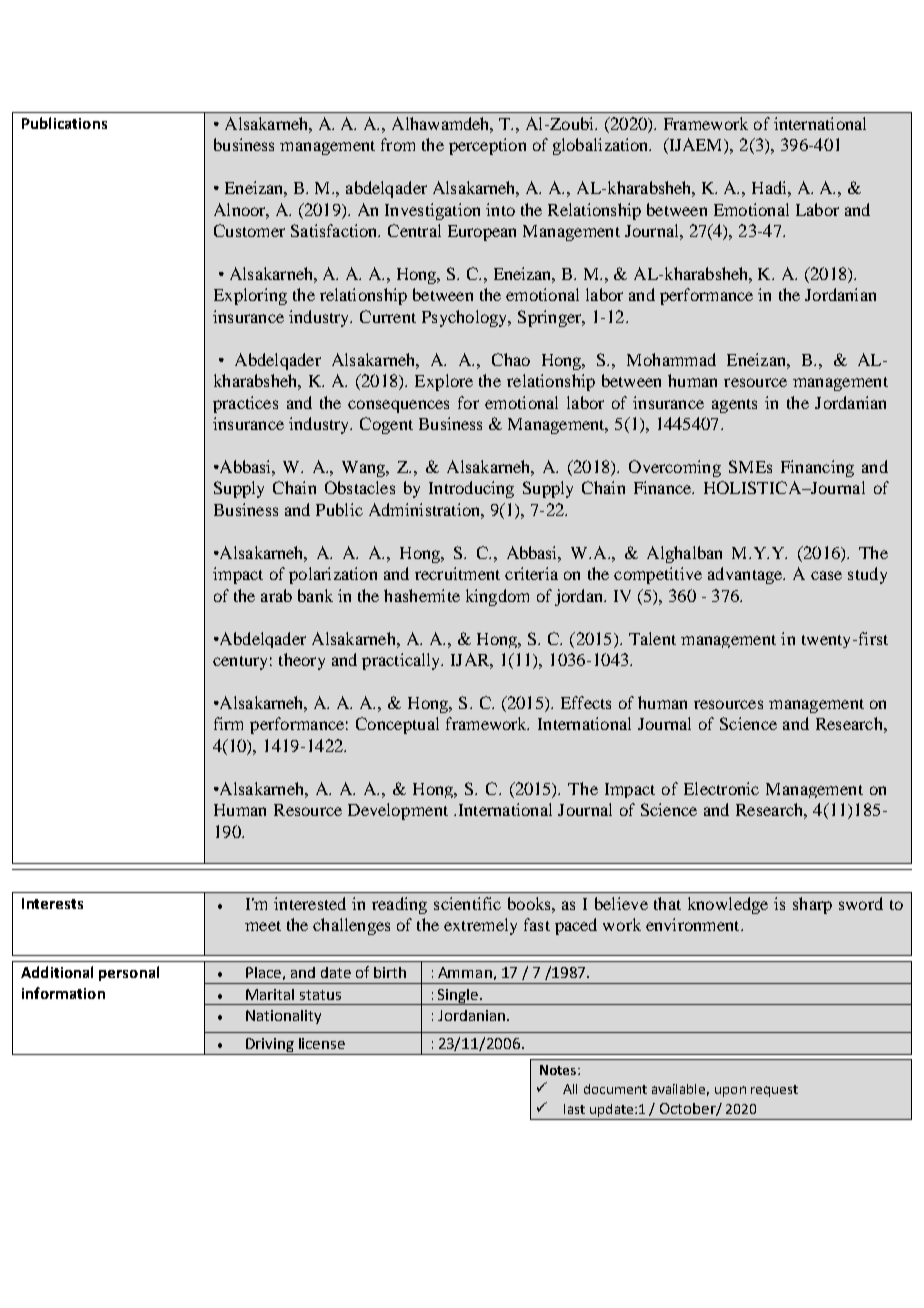 This screenshot has width=924, height=1308. Describe the element at coordinates (746, 575) in the screenshot. I see `advantage` at that location.
